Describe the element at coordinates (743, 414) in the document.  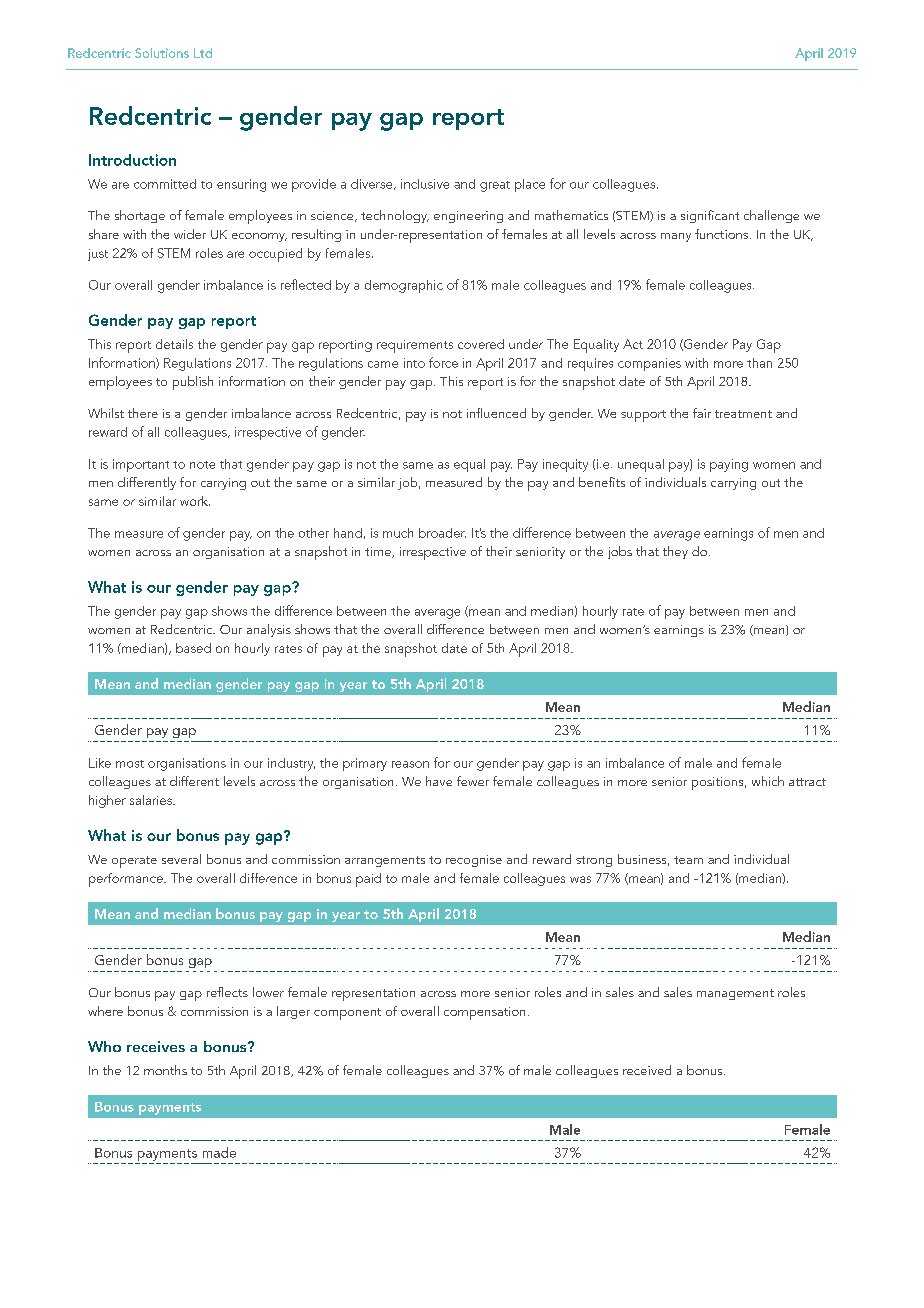
I see `treatment` at that location.
